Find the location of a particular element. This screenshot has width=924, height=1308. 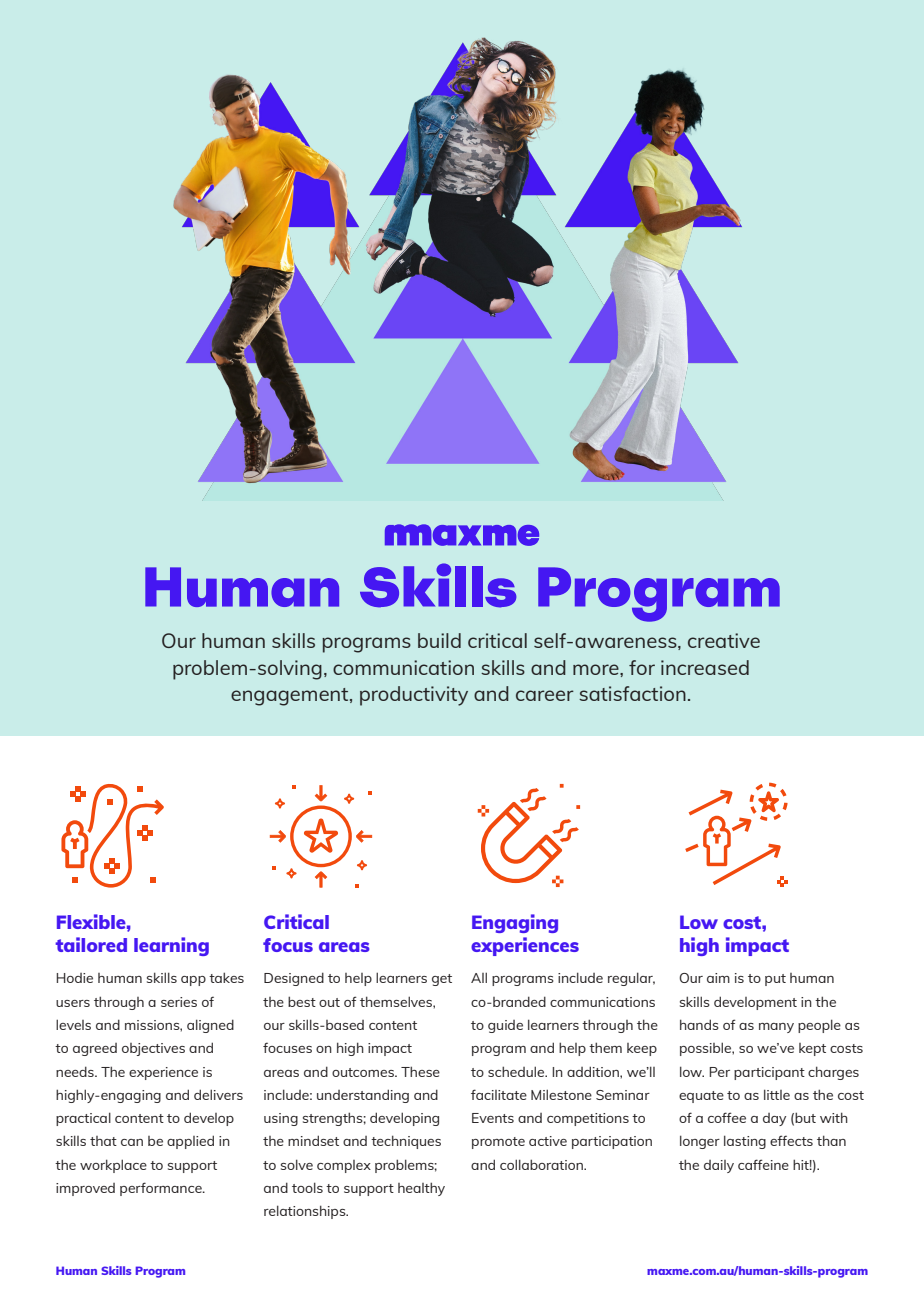

aim is located at coordinates (718, 978).
